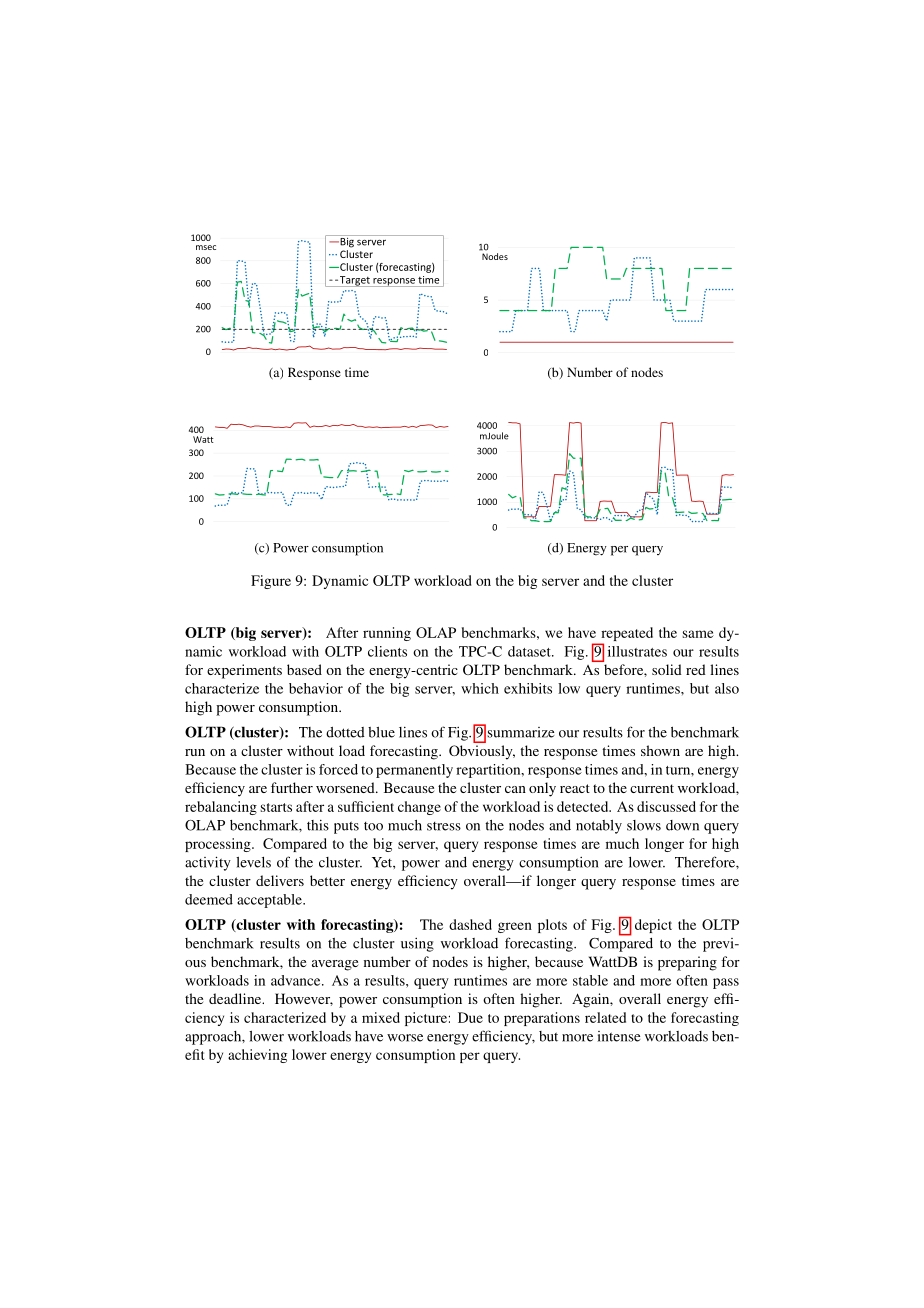  Describe the element at coordinates (206, 247) in the screenshot. I see `msec` at that location.
